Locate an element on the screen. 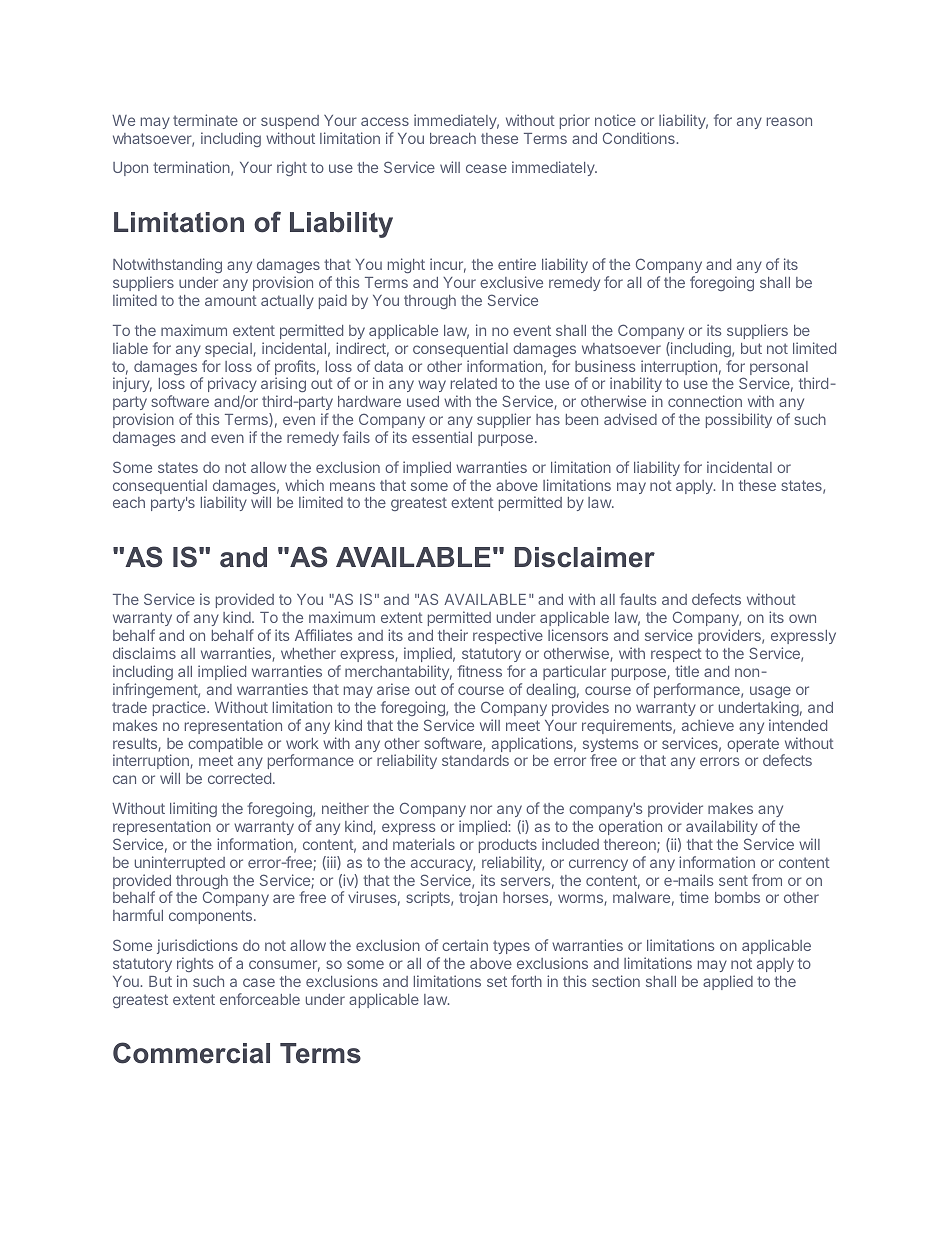 This screenshot has width=952, height=1233. achieve is located at coordinates (708, 725).
